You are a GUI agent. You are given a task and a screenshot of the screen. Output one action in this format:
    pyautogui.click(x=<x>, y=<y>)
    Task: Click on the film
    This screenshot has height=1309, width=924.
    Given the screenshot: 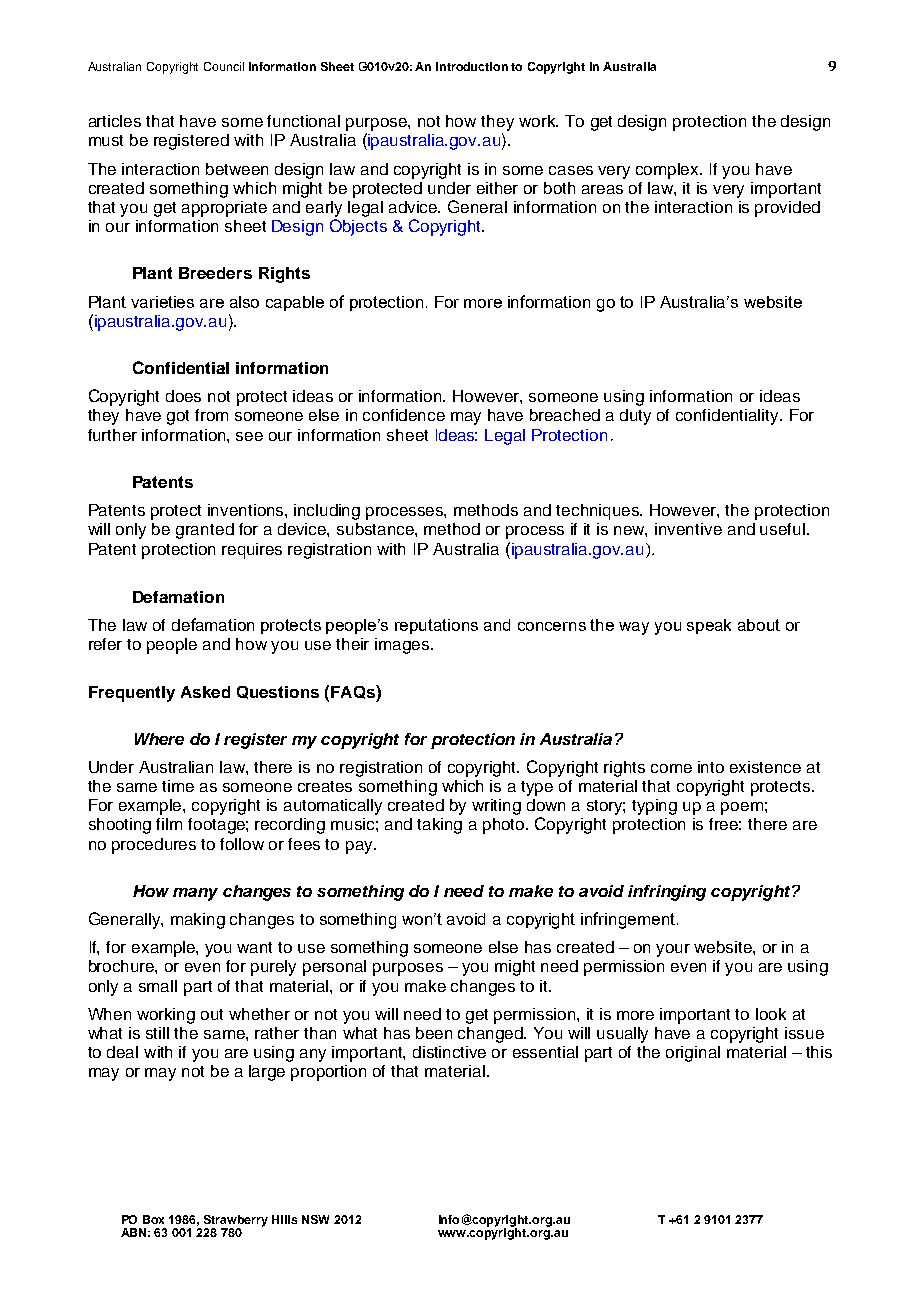 What is the action you would take?
    pyautogui.click(x=169, y=824)
